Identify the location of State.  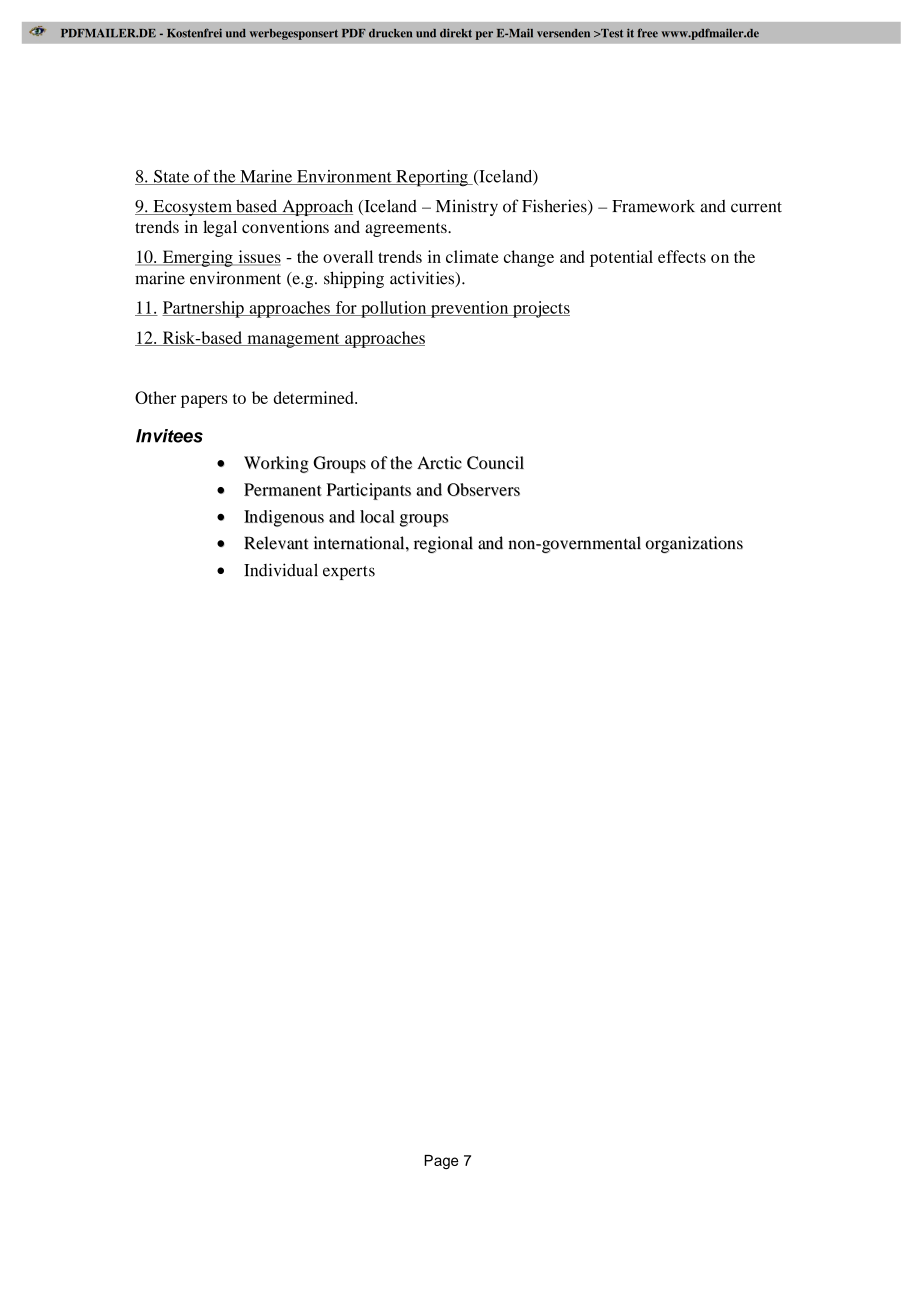
(172, 177).
